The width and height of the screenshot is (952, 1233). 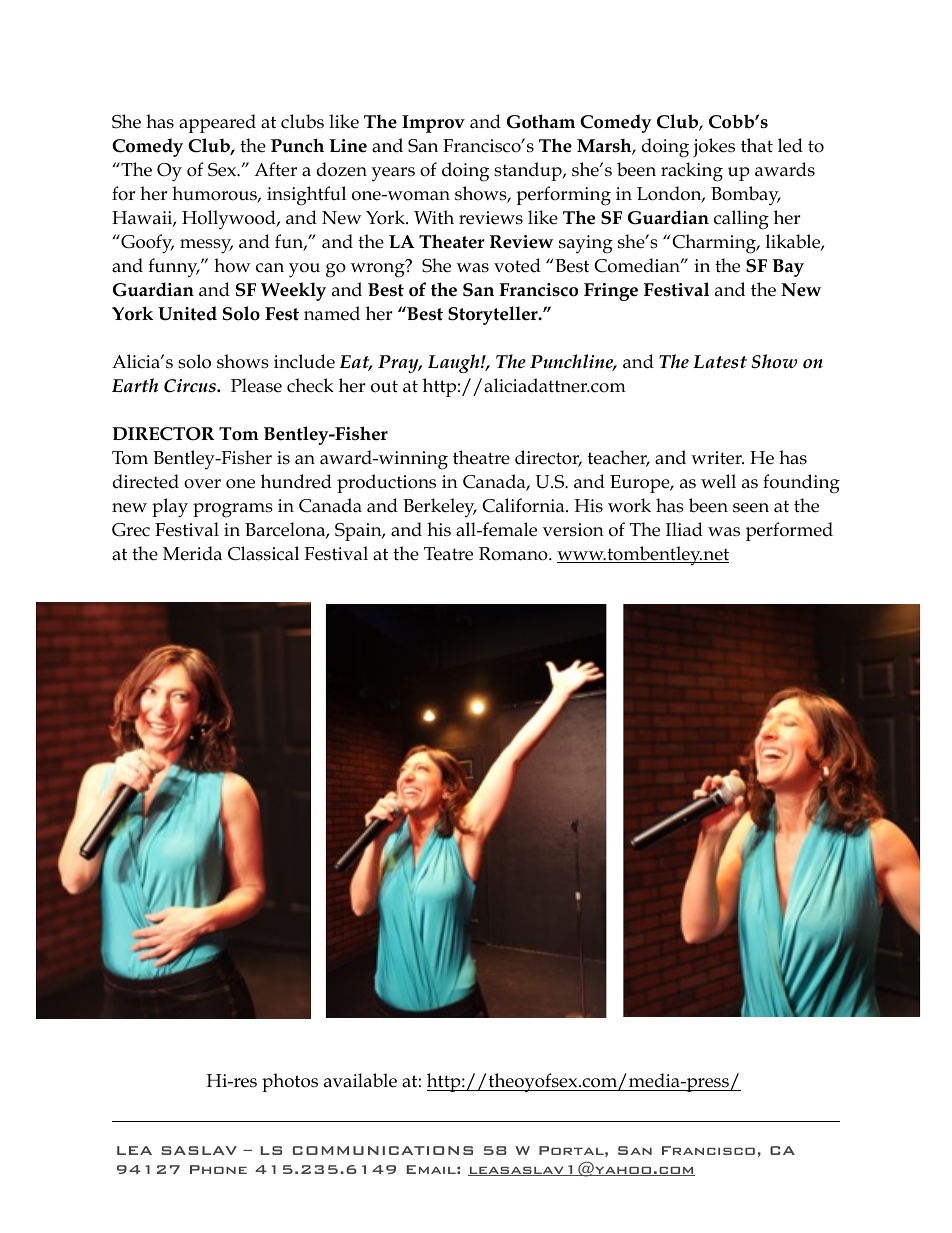 I want to click on COMMUNICATIONS, so click(x=383, y=1150).
